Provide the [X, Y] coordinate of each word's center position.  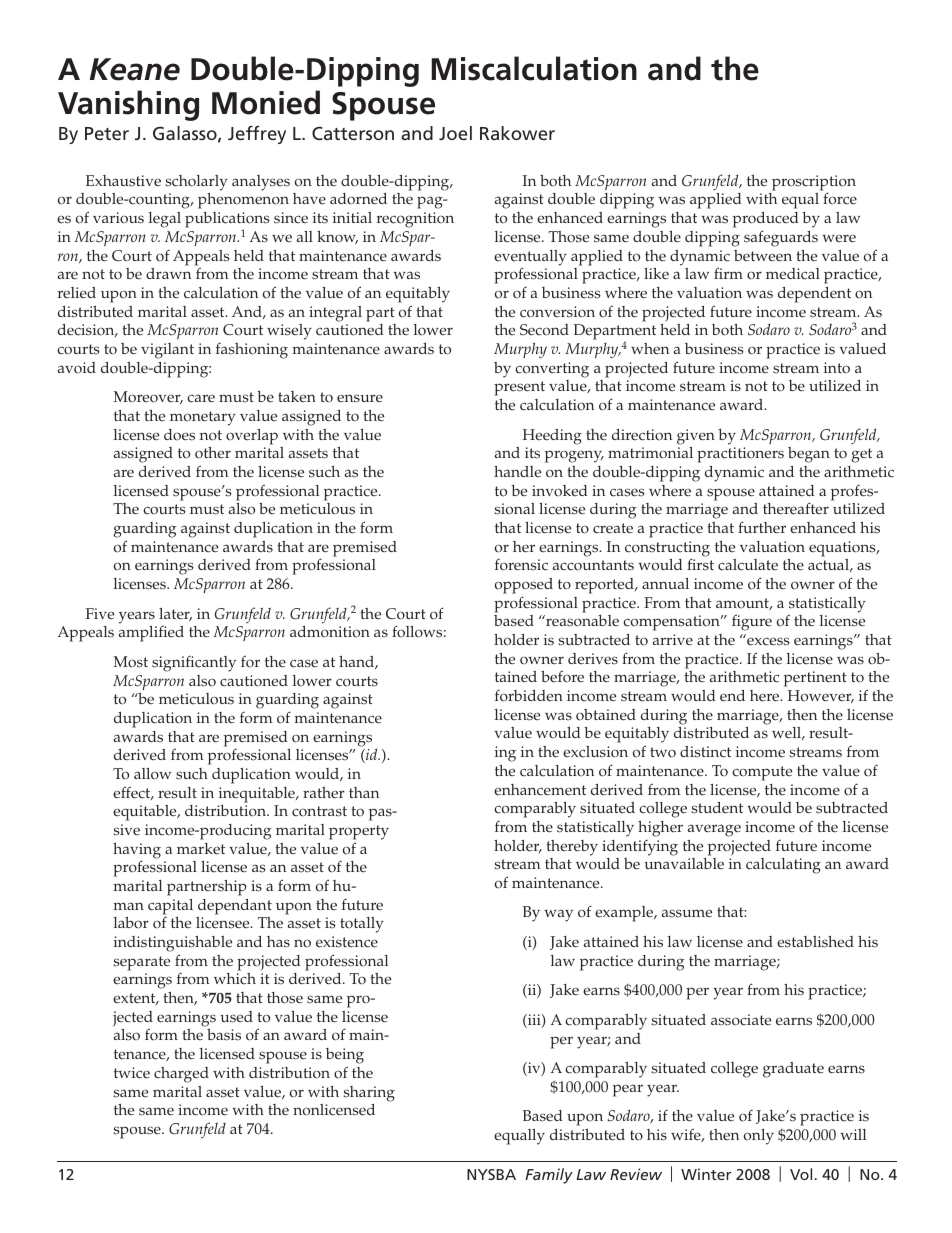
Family [549, 1176]
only [759, 1137]
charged [181, 1075]
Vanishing [128, 105]
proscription [814, 184]
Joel [455, 133]
